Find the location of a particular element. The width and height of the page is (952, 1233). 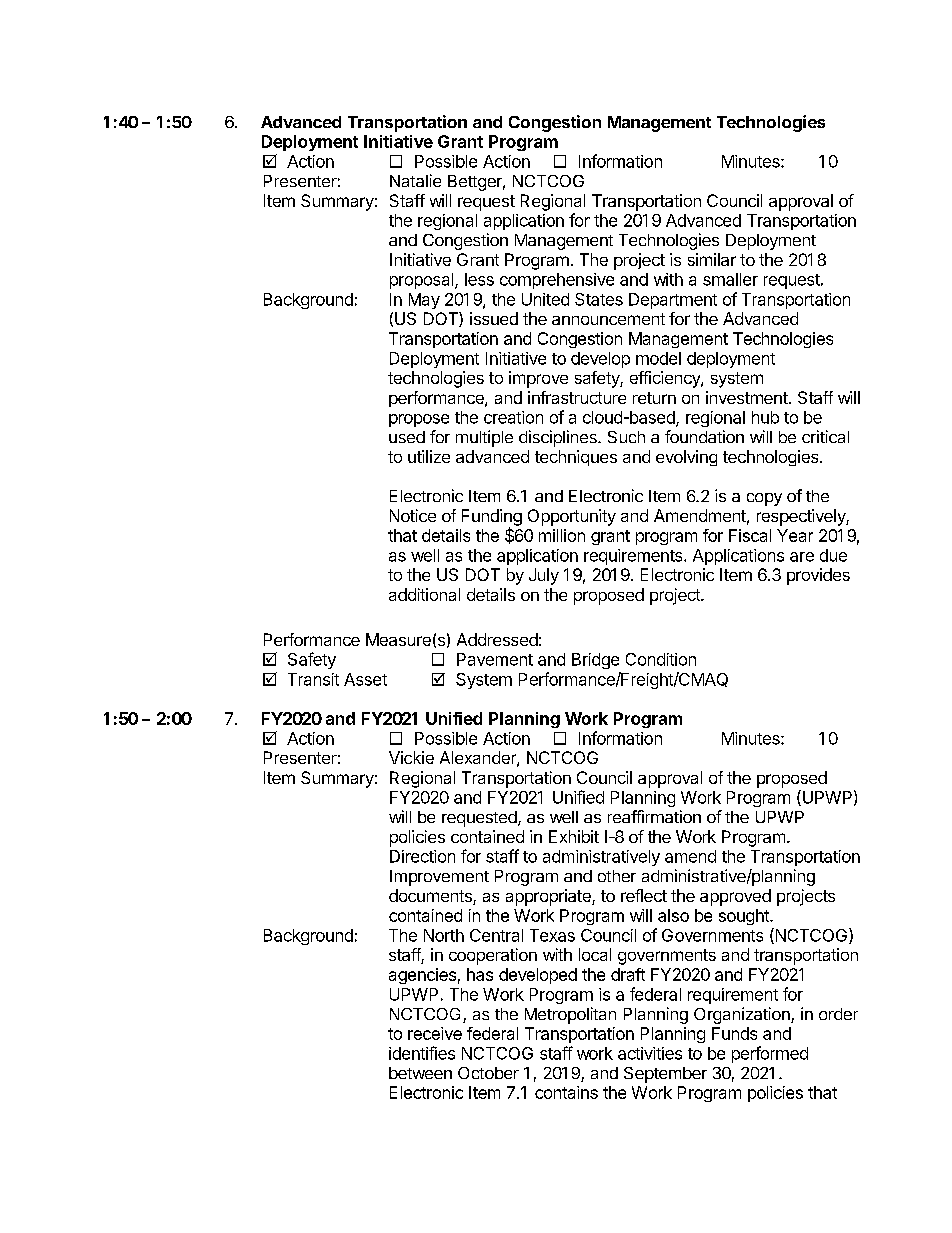

similar is located at coordinates (712, 259).
